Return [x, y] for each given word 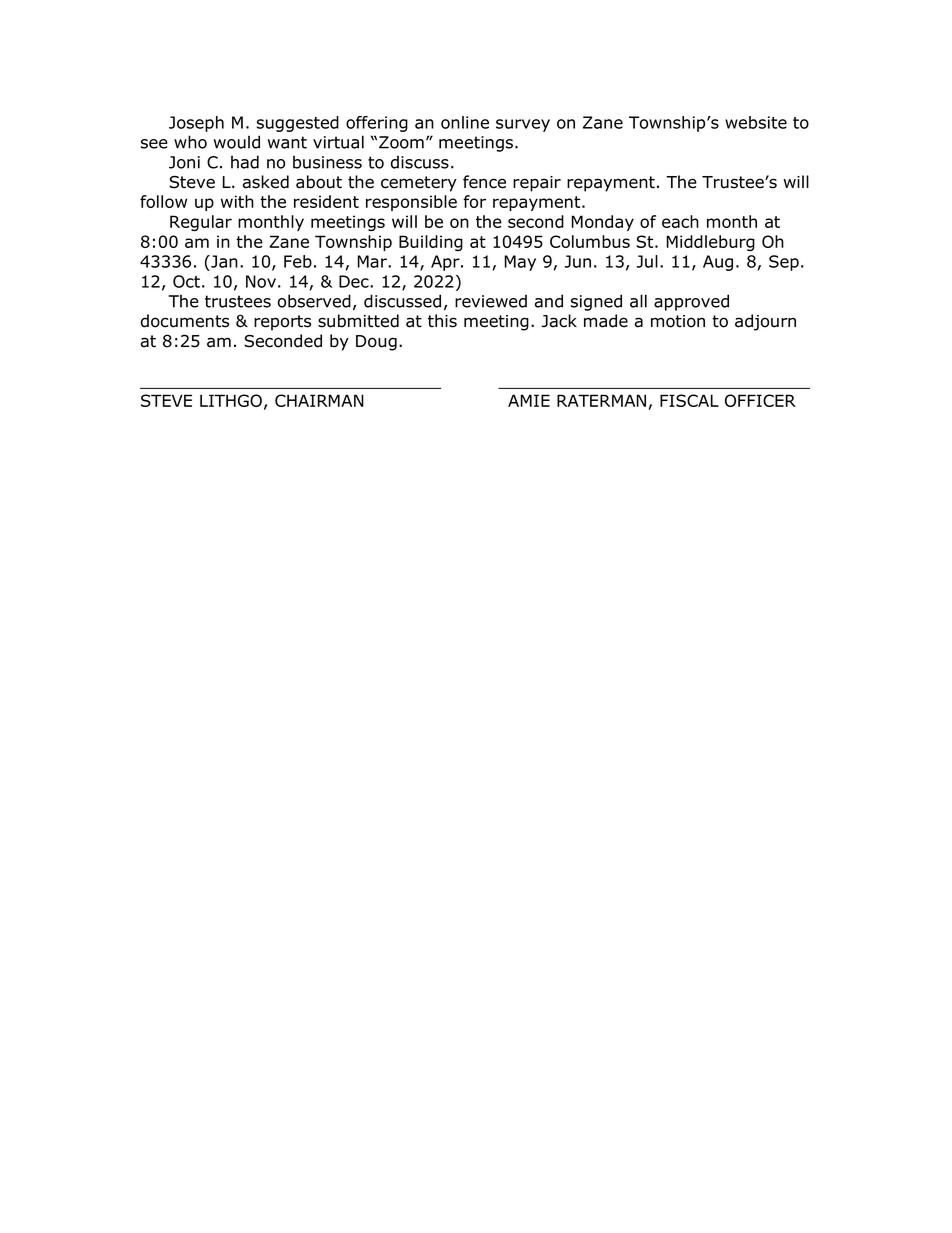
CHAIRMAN [319, 400]
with [237, 201]
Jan [223, 261]
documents [185, 321]
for [474, 201]
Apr [446, 263]
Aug [718, 263]
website [756, 122]
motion [678, 321]
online [465, 122]
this [442, 321]
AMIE [529, 400]
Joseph [196, 124]
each [680, 221]
